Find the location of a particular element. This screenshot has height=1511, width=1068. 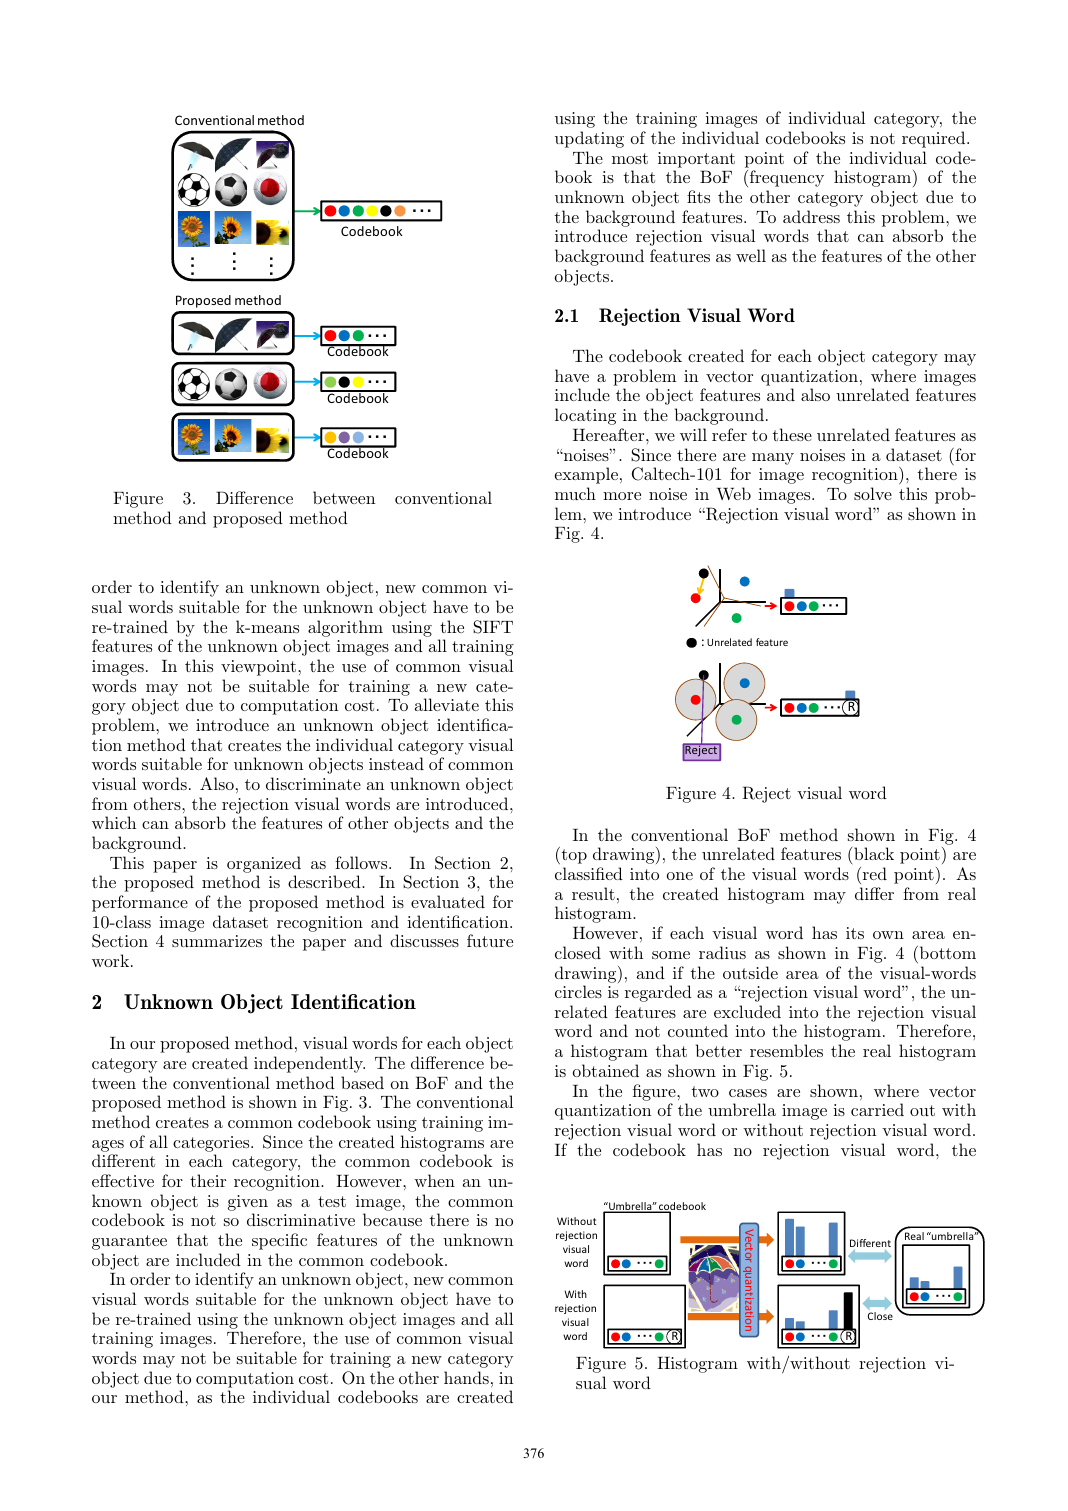

most is located at coordinates (630, 158).
